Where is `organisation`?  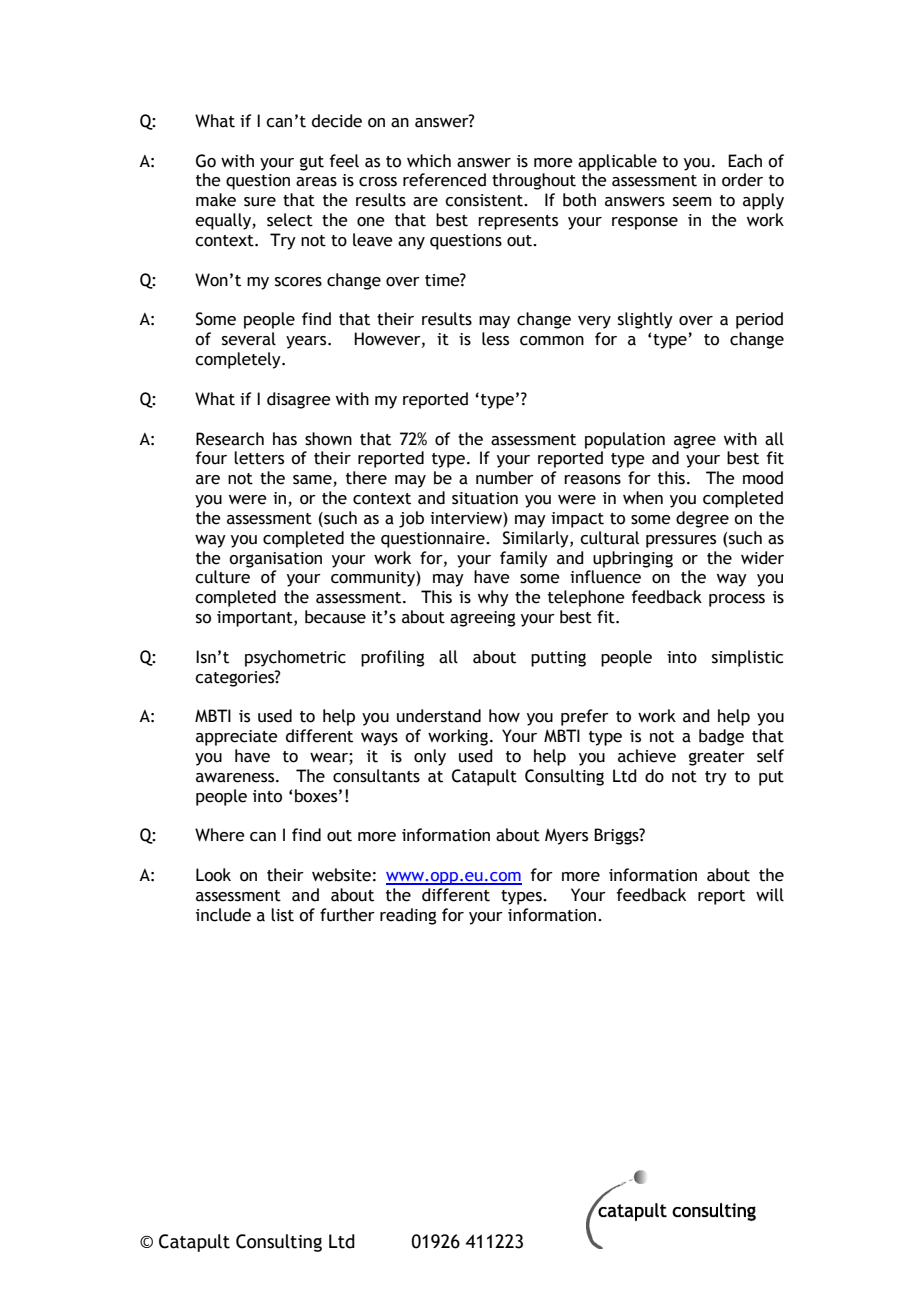 organisation is located at coordinates (275, 560).
